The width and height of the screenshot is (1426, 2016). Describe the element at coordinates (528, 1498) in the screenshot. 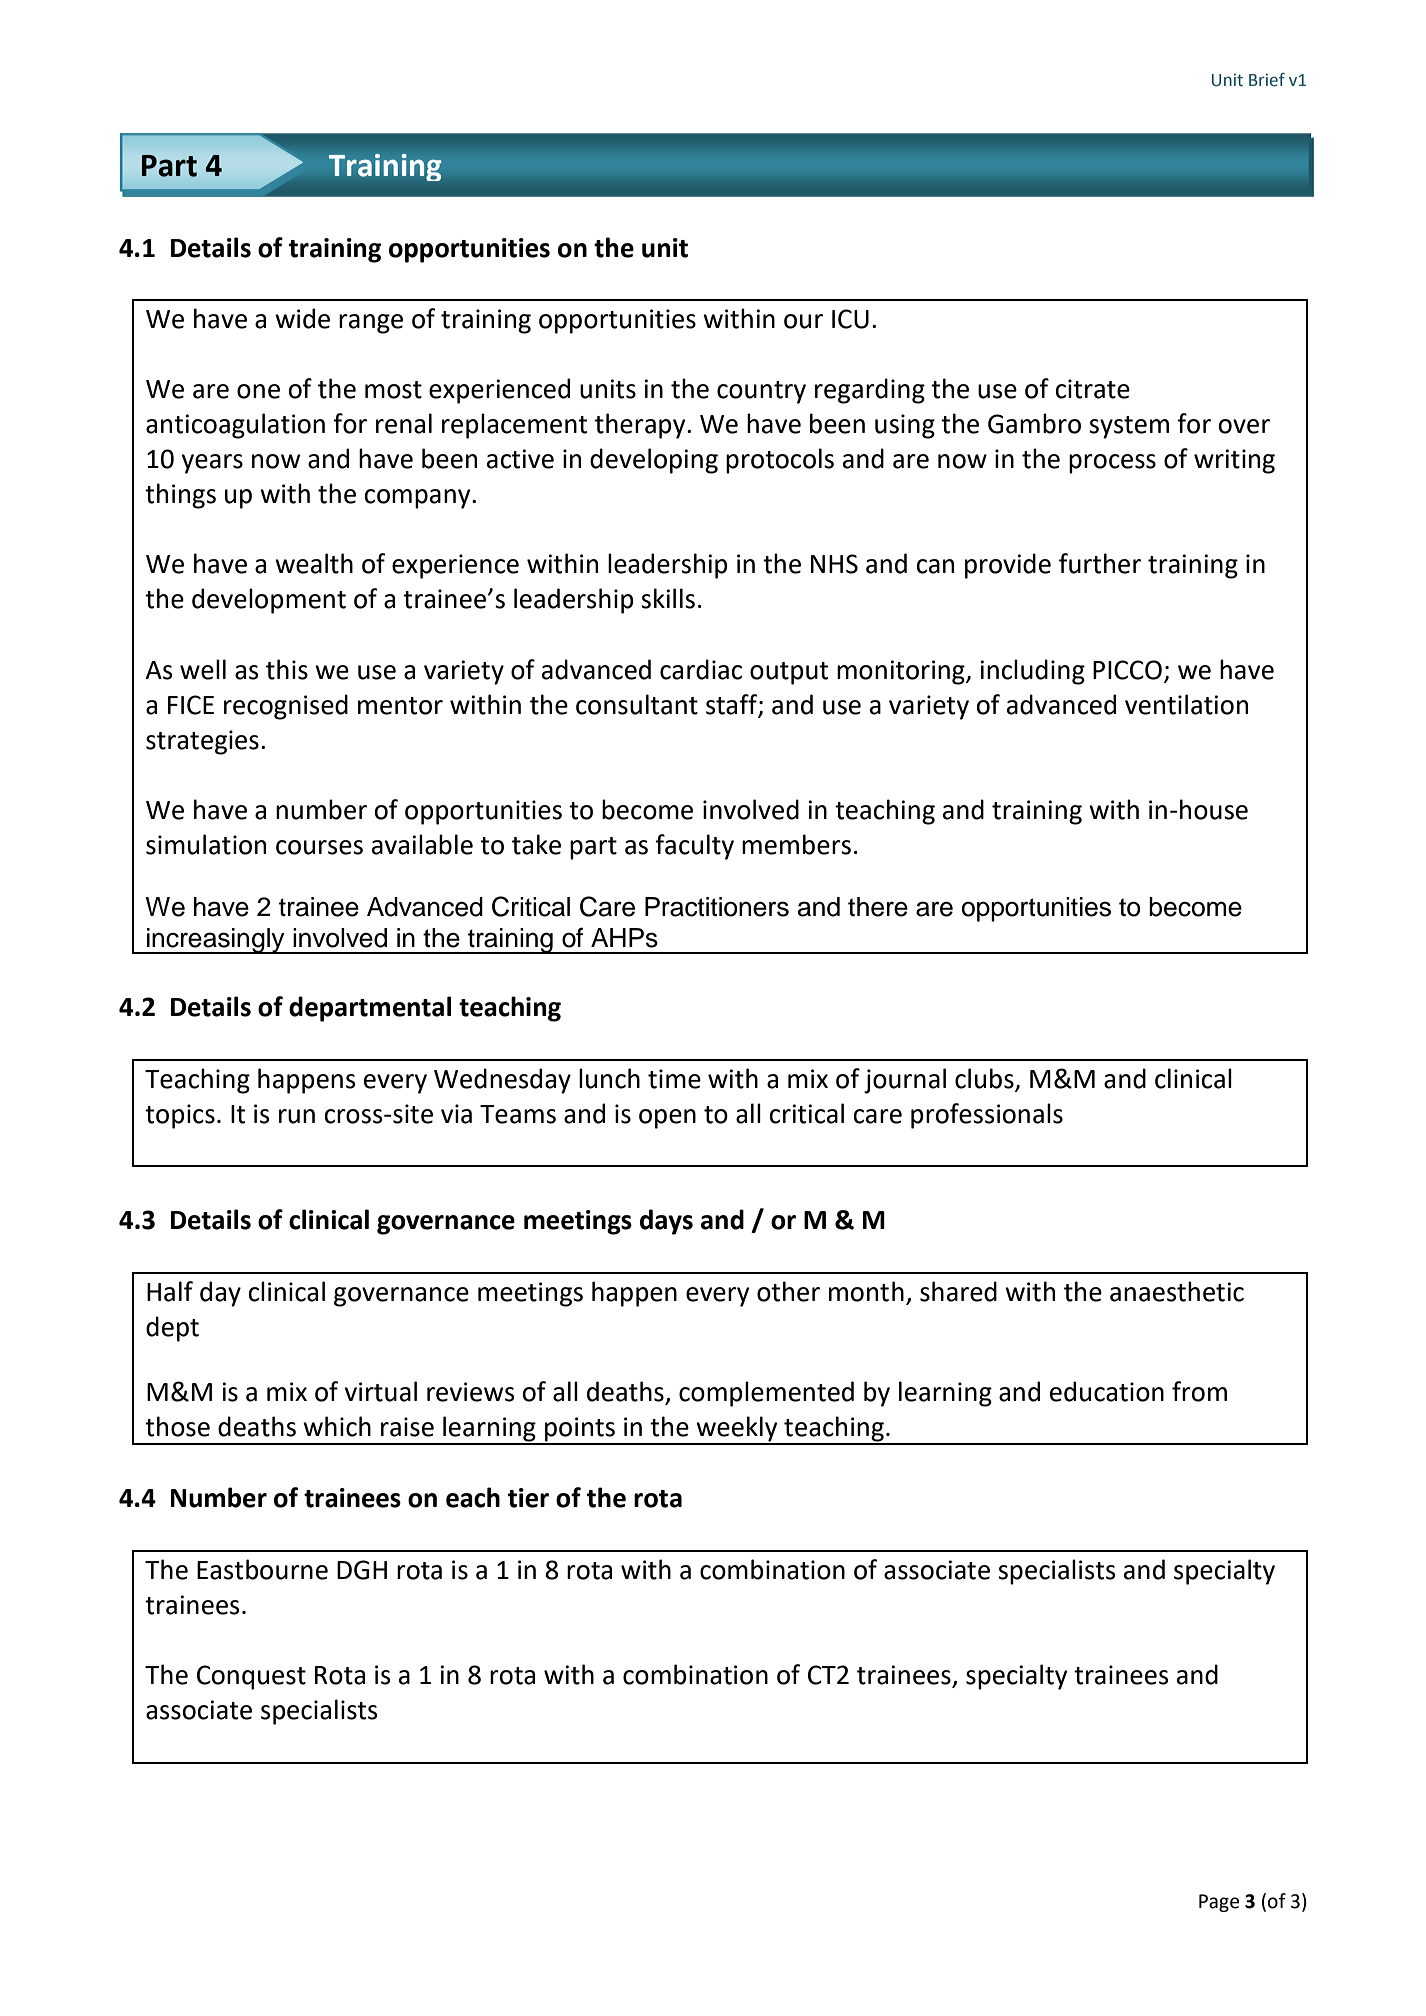

I see `tier` at that location.
